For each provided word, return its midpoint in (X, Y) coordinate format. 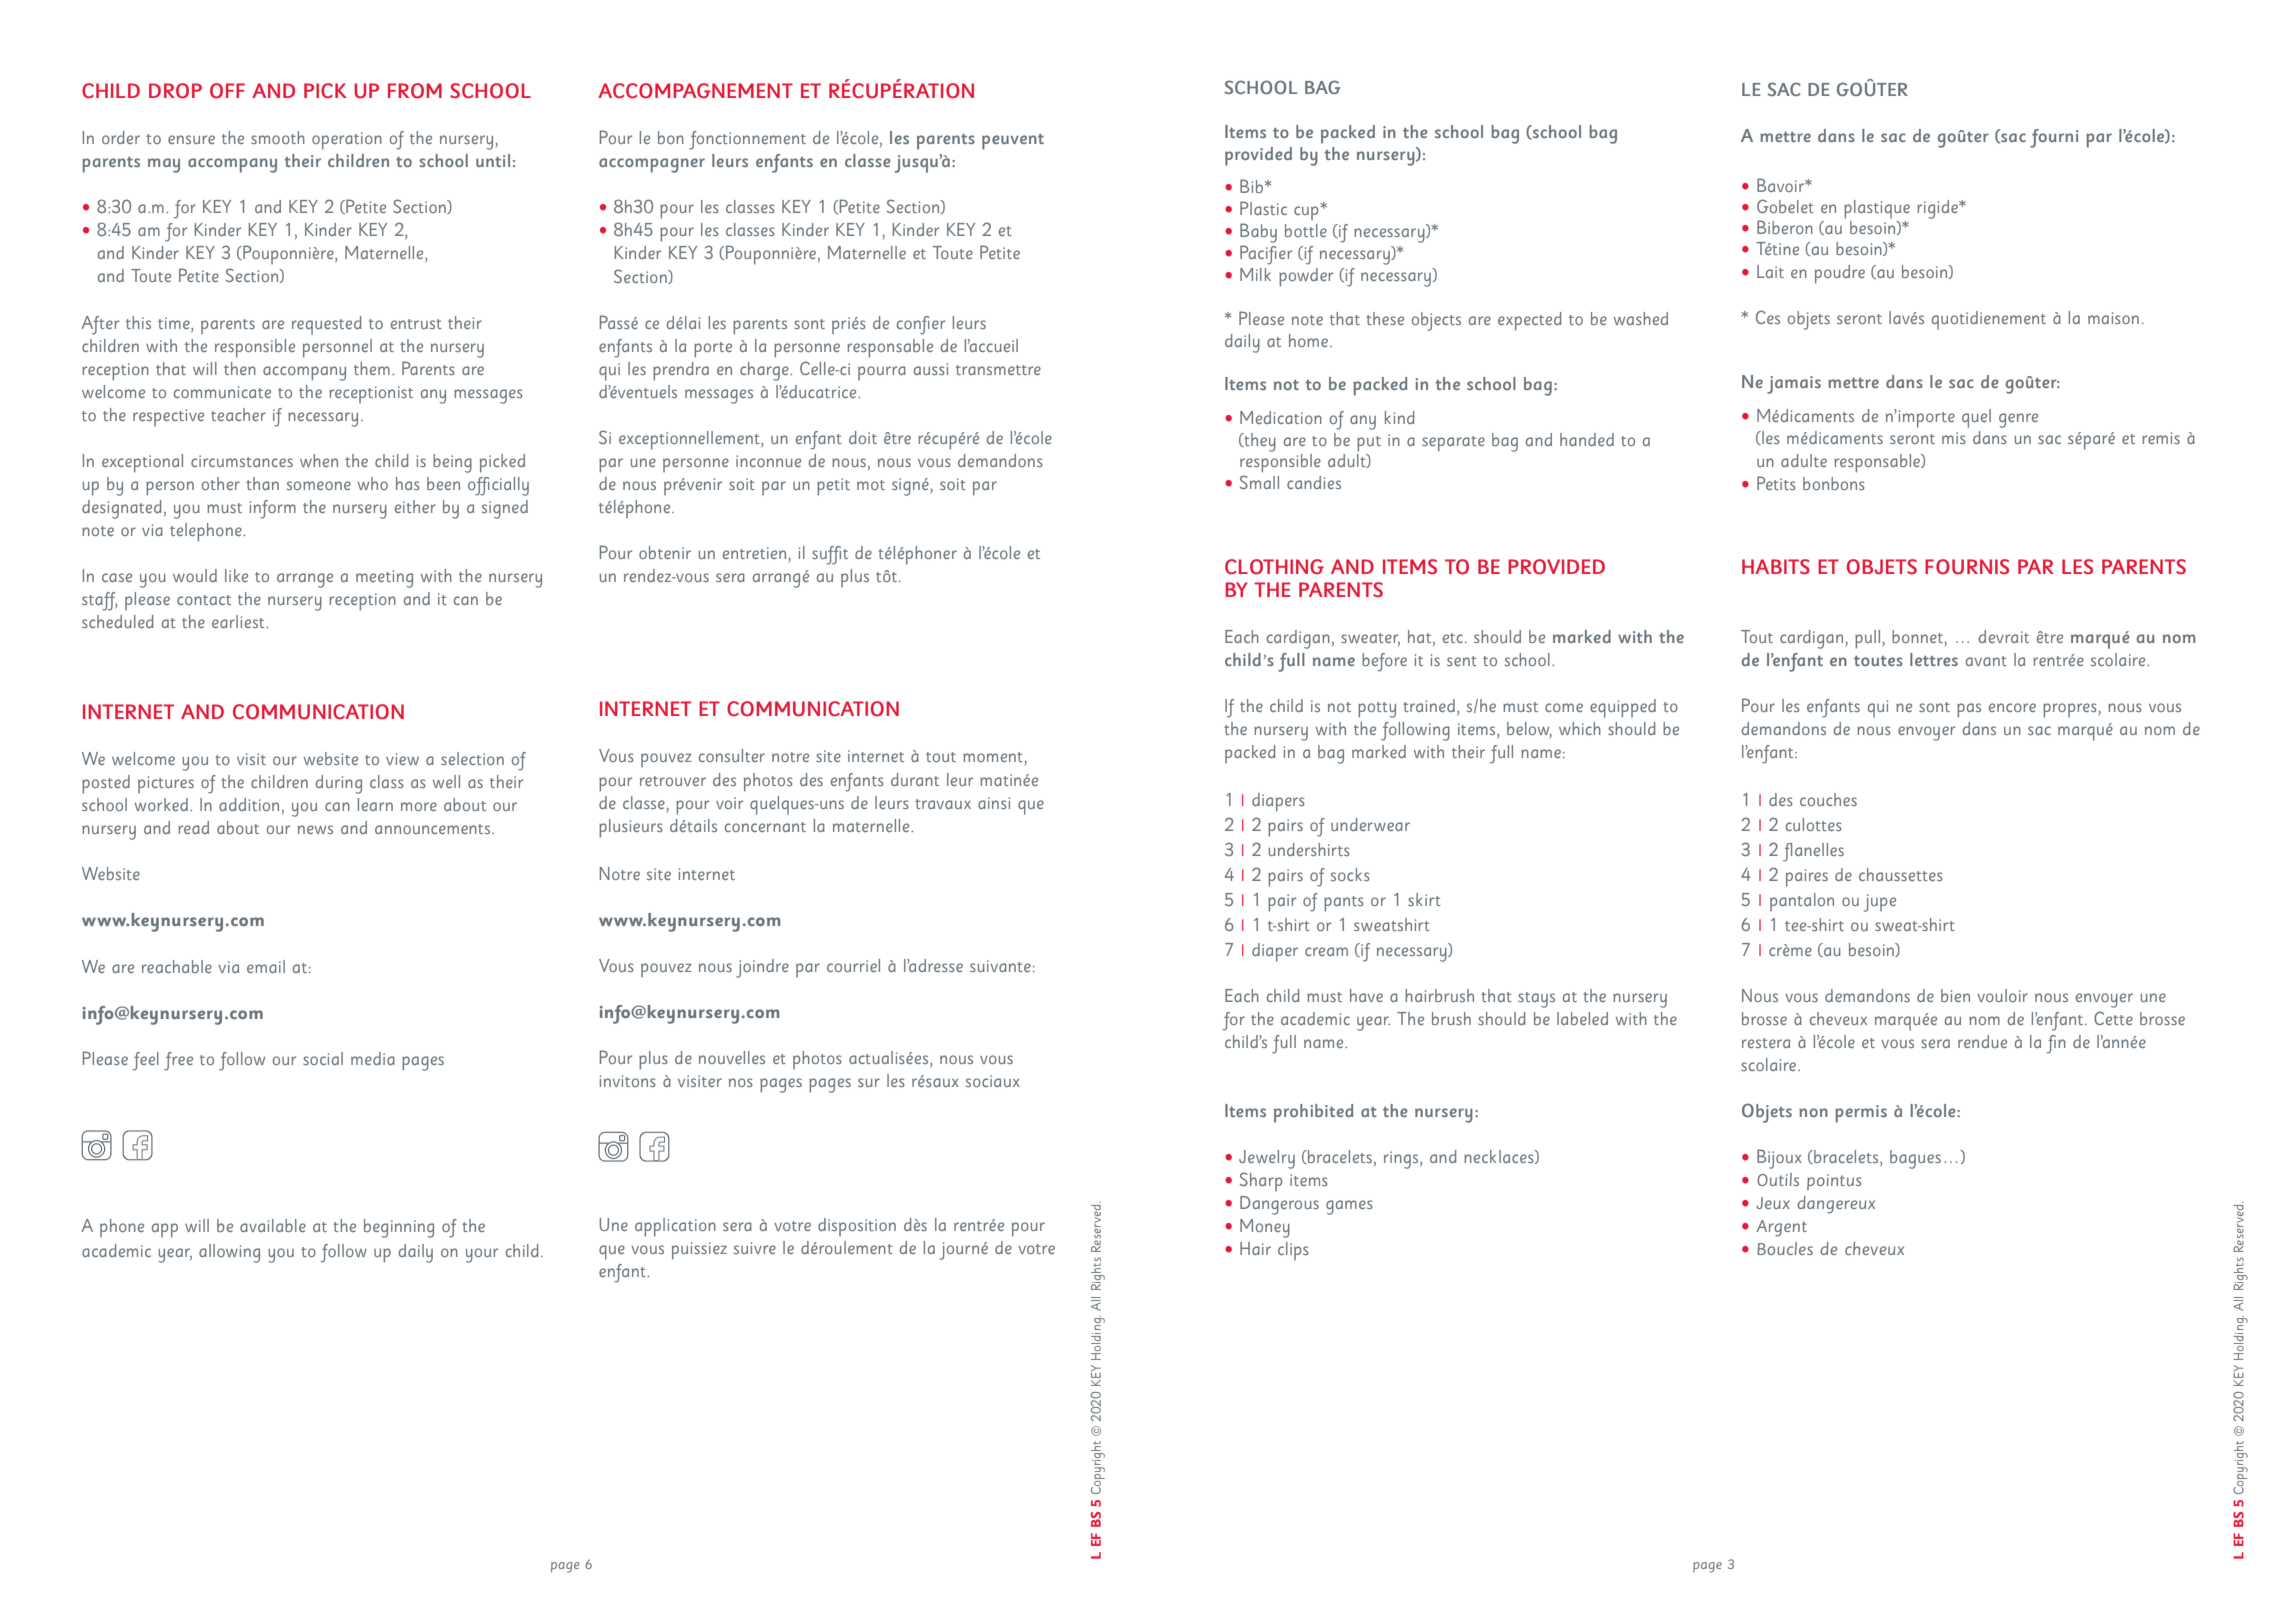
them (372, 368)
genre (2018, 420)
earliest (239, 621)
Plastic (1263, 208)
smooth (278, 137)
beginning (399, 1228)
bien (1955, 995)
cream (1326, 951)
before (1384, 662)
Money (1265, 1228)
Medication (1281, 417)
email (266, 966)
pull (1867, 639)
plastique (1877, 209)
